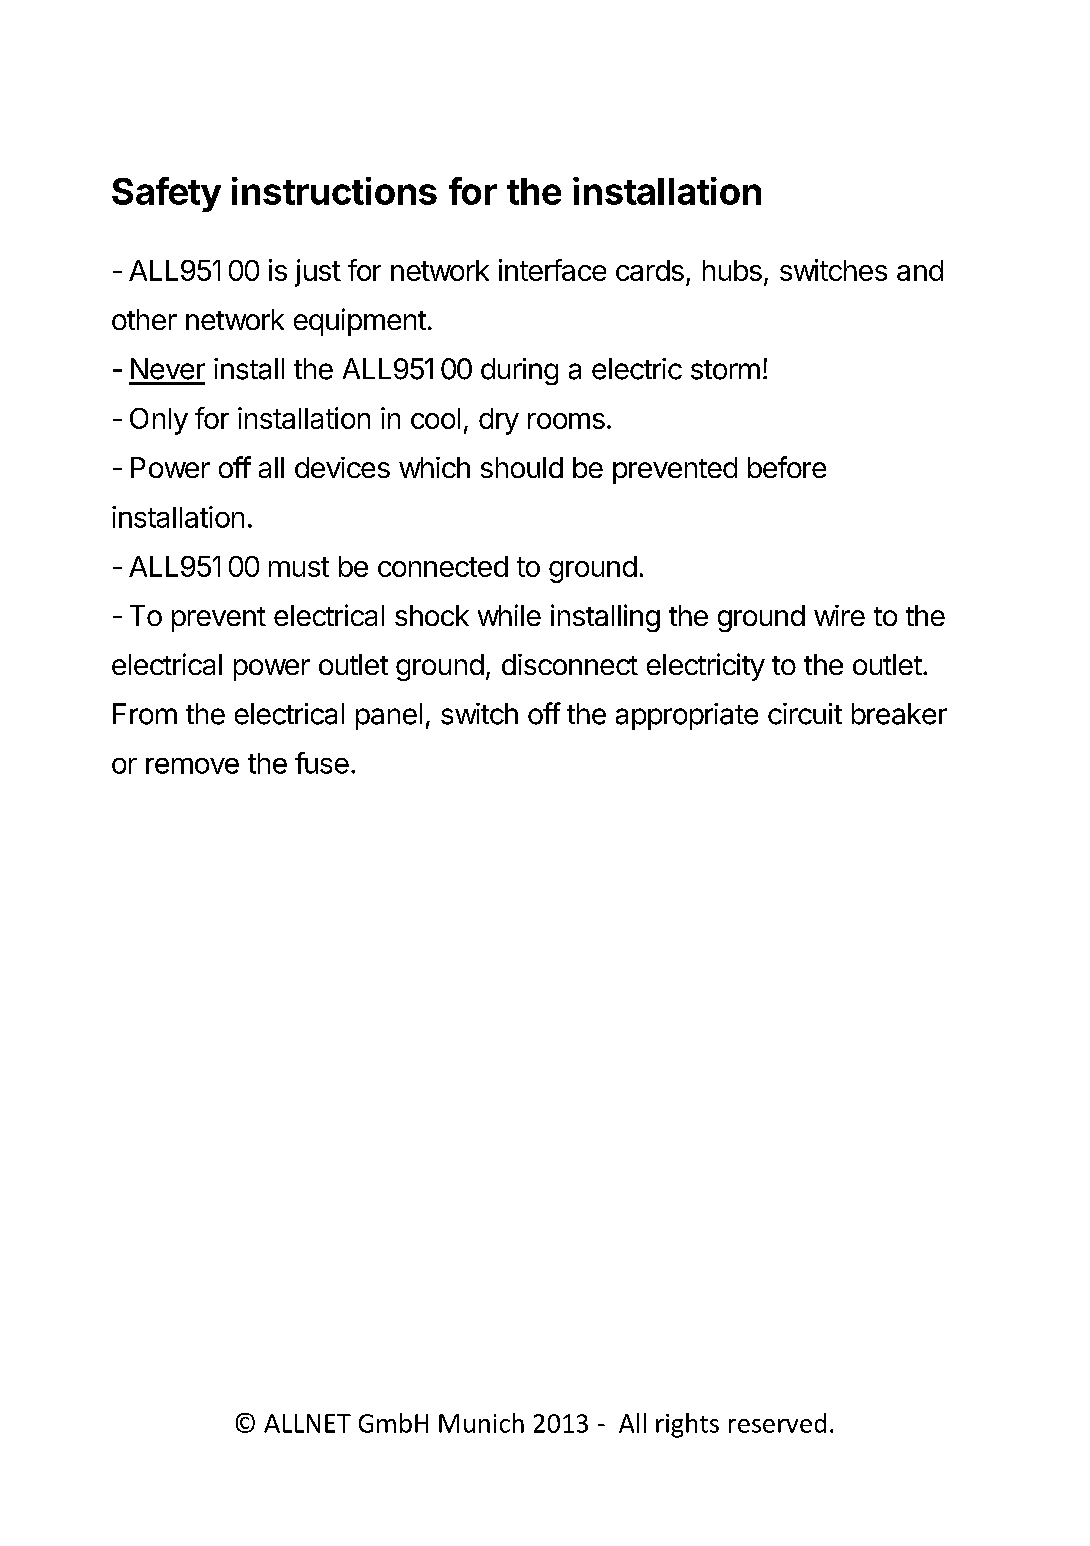 Image resolution: width=1090 pixels, height=1546 pixels. Describe the element at coordinates (805, 714) in the image. I see `circuit` at that location.
